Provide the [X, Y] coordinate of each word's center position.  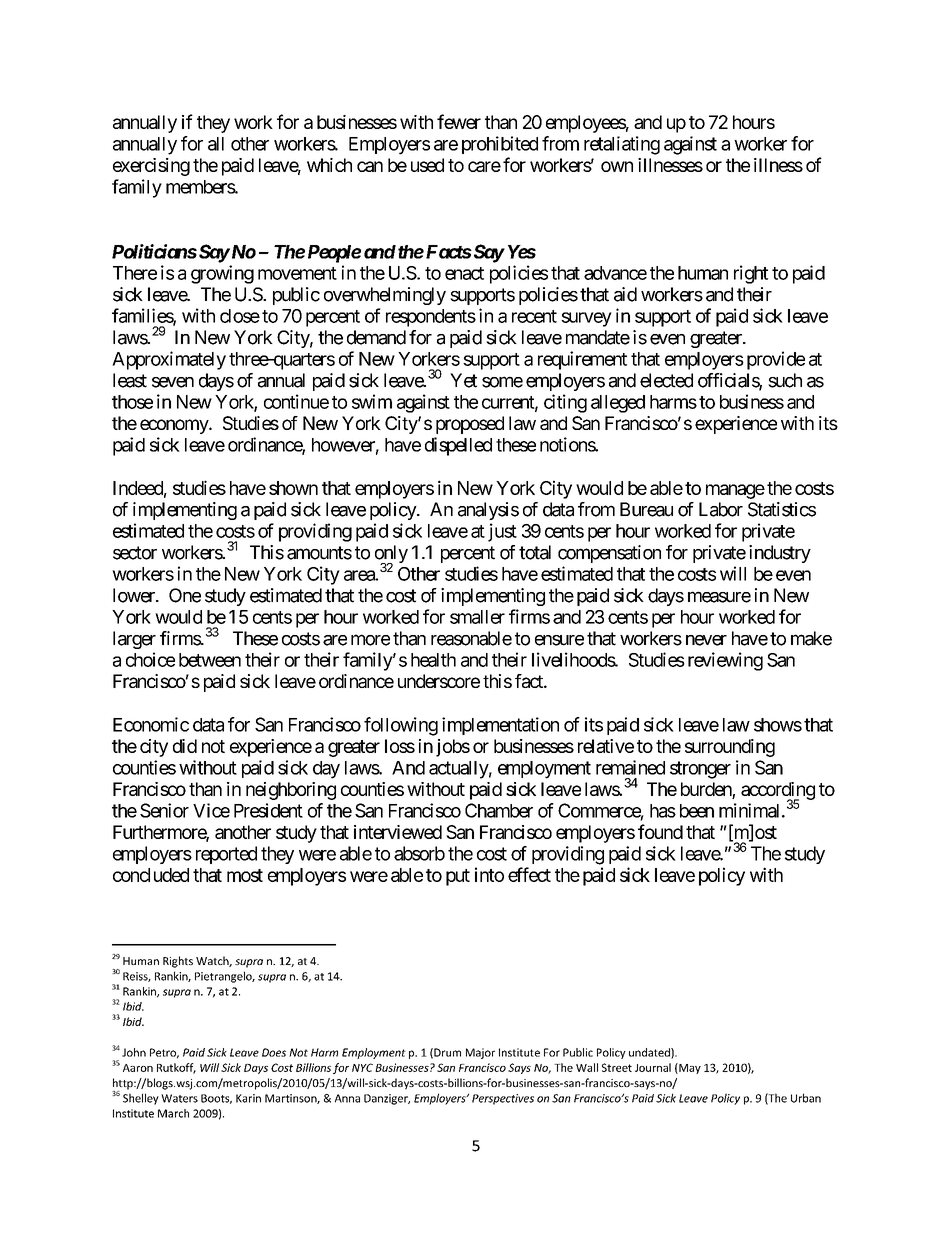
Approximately [169, 360]
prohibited [500, 145]
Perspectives [503, 1099]
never [706, 640]
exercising [151, 167]
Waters [179, 1098]
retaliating [622, 145]
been [697, 811]
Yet [463, 380]
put [458, 877]
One [185, 595]
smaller [477, 617]
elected [666, 380]
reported [226, 855]
